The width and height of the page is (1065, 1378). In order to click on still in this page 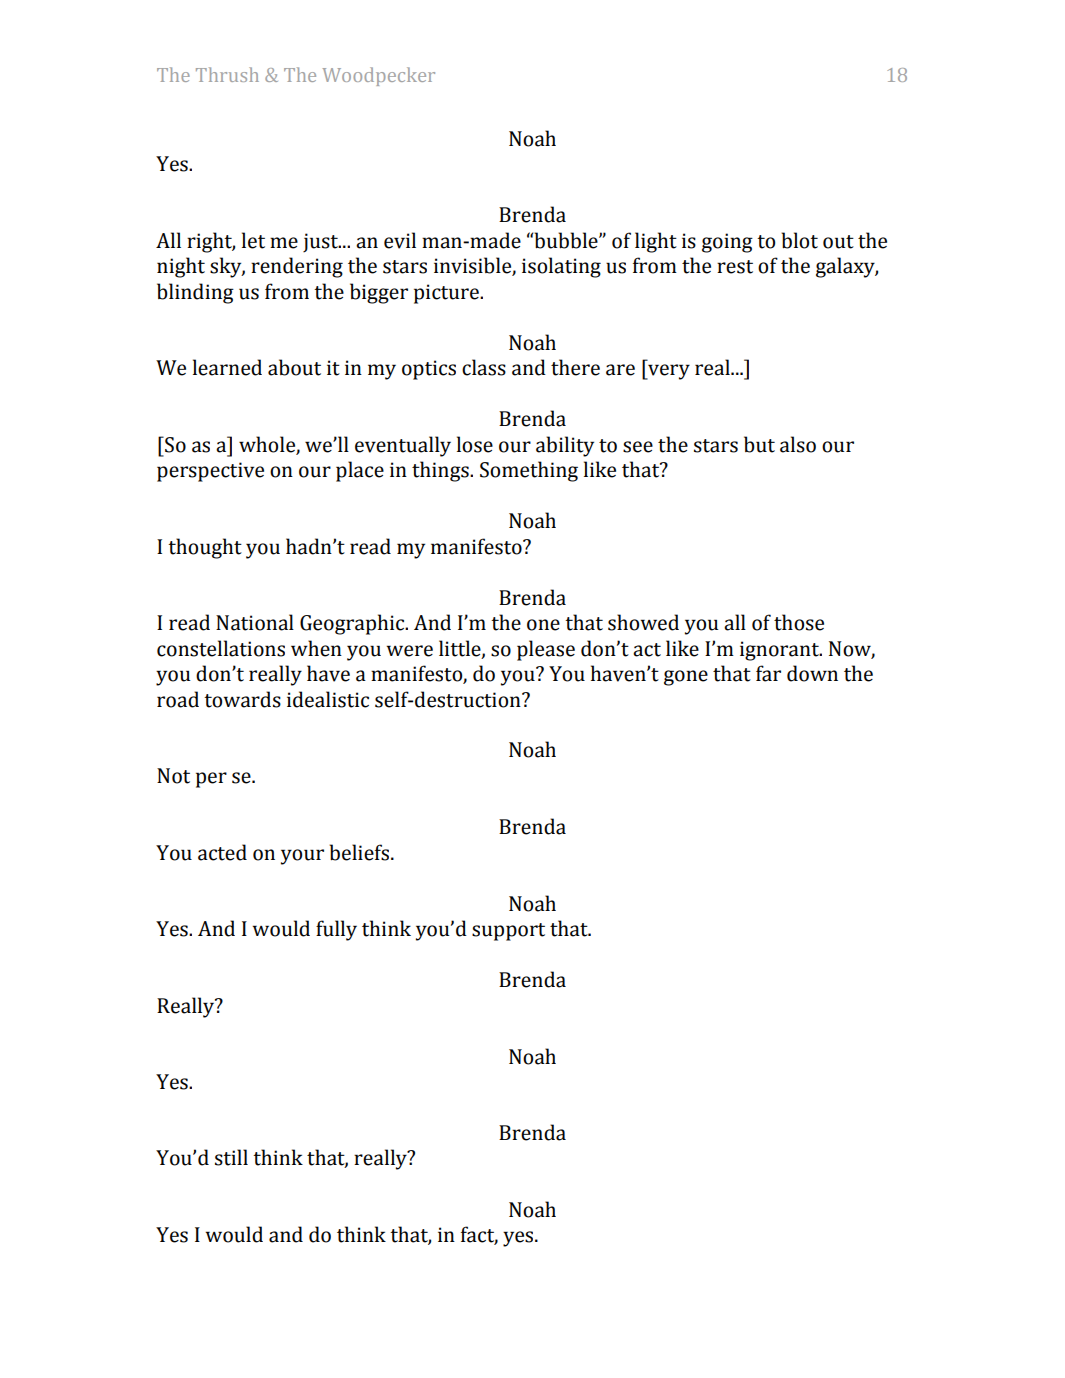, I will do `click(231, 1157)`.
